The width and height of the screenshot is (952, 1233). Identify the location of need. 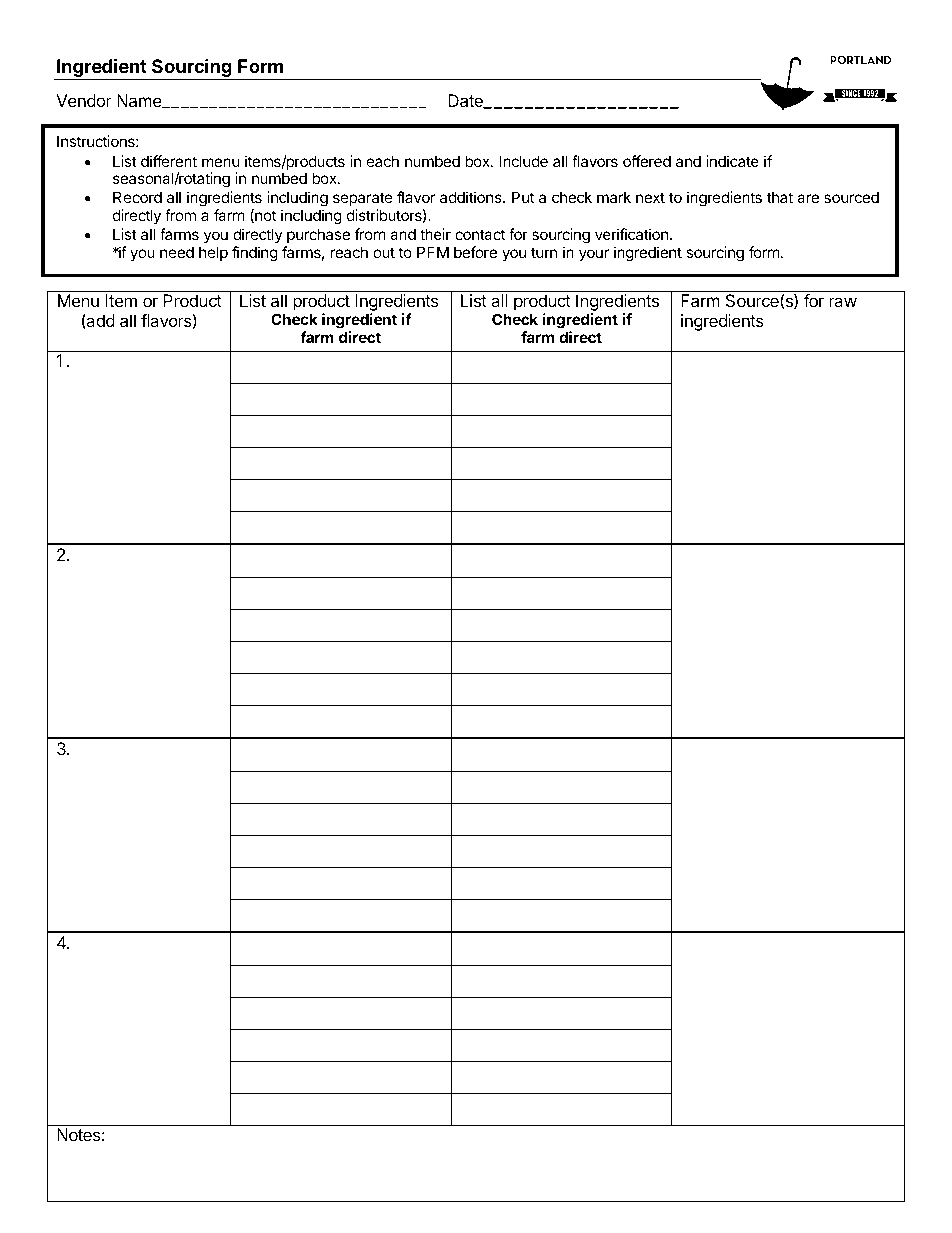
(177, 252).
